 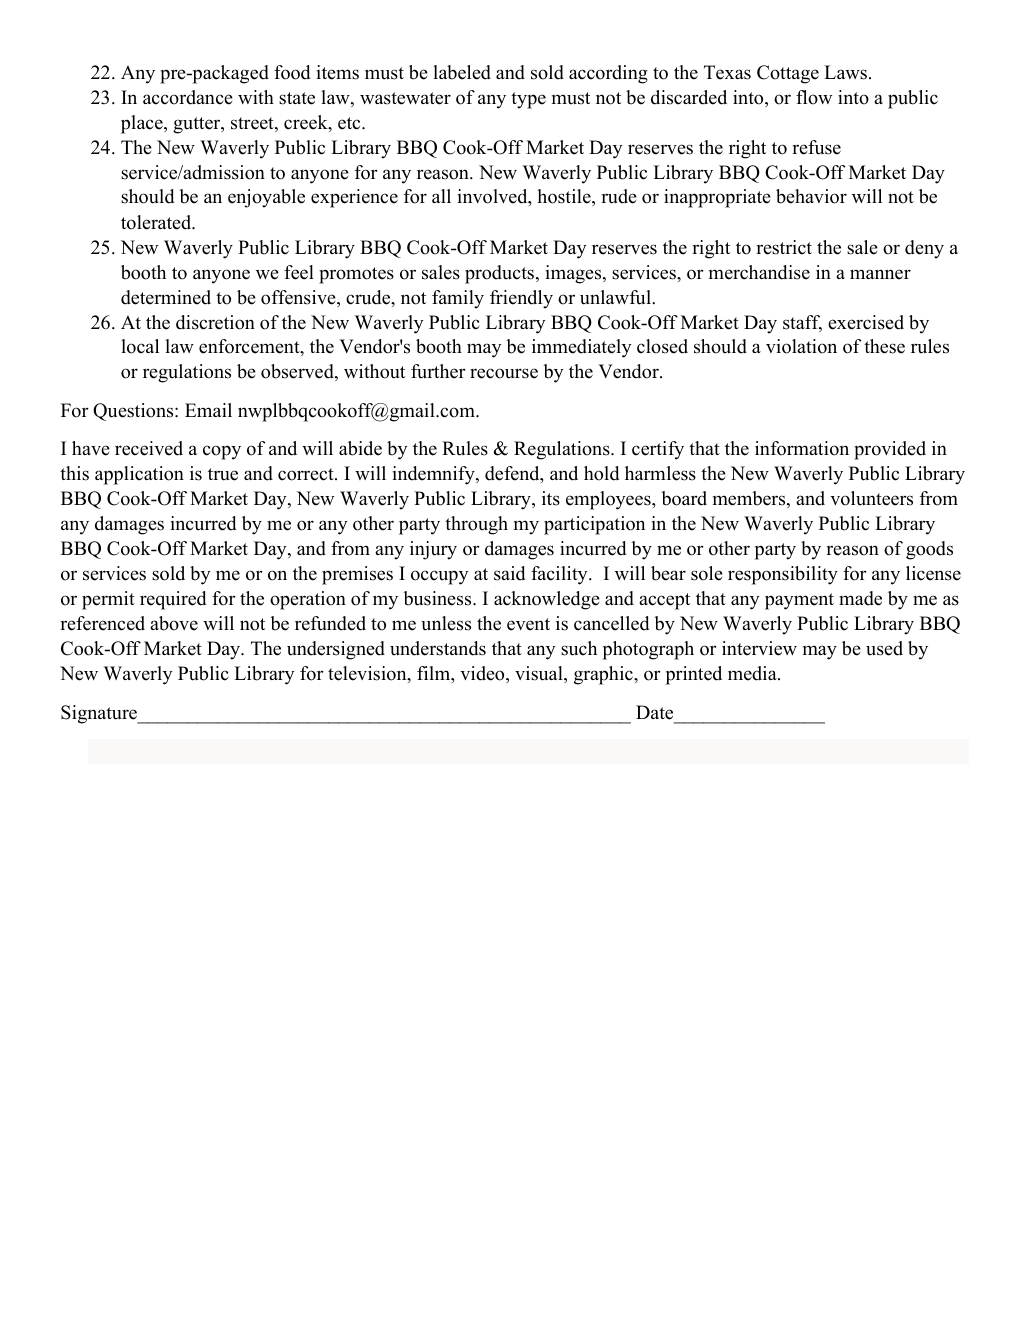 I want to click on type, so click(x=528, y=100).
